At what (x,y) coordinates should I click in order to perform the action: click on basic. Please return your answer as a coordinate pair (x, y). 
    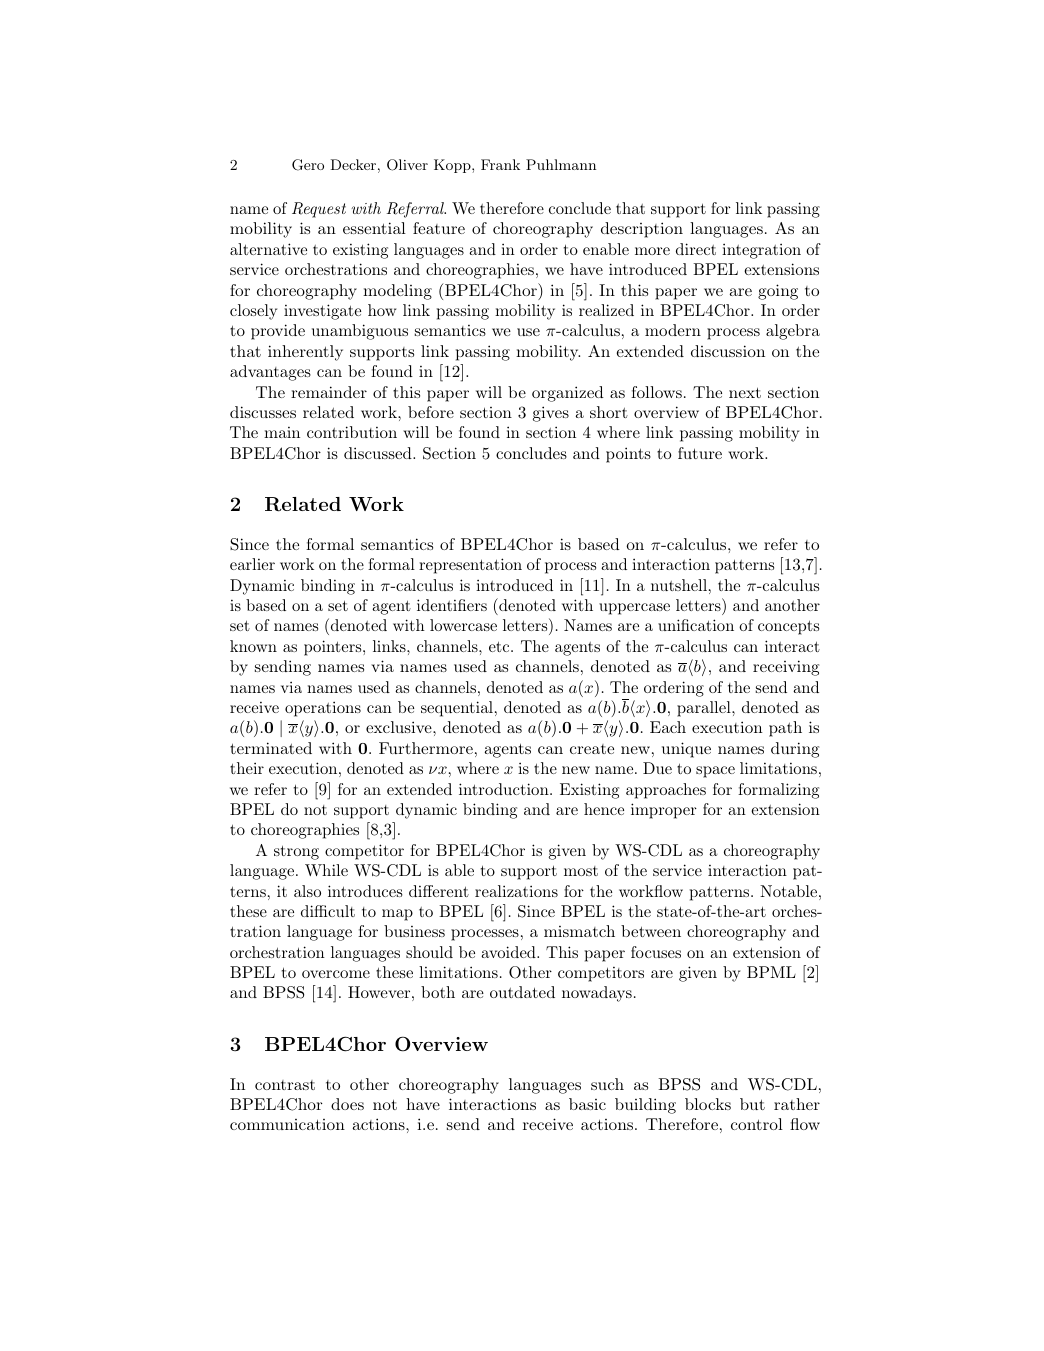
    Looking at the image, I should click on (587, 1104).
